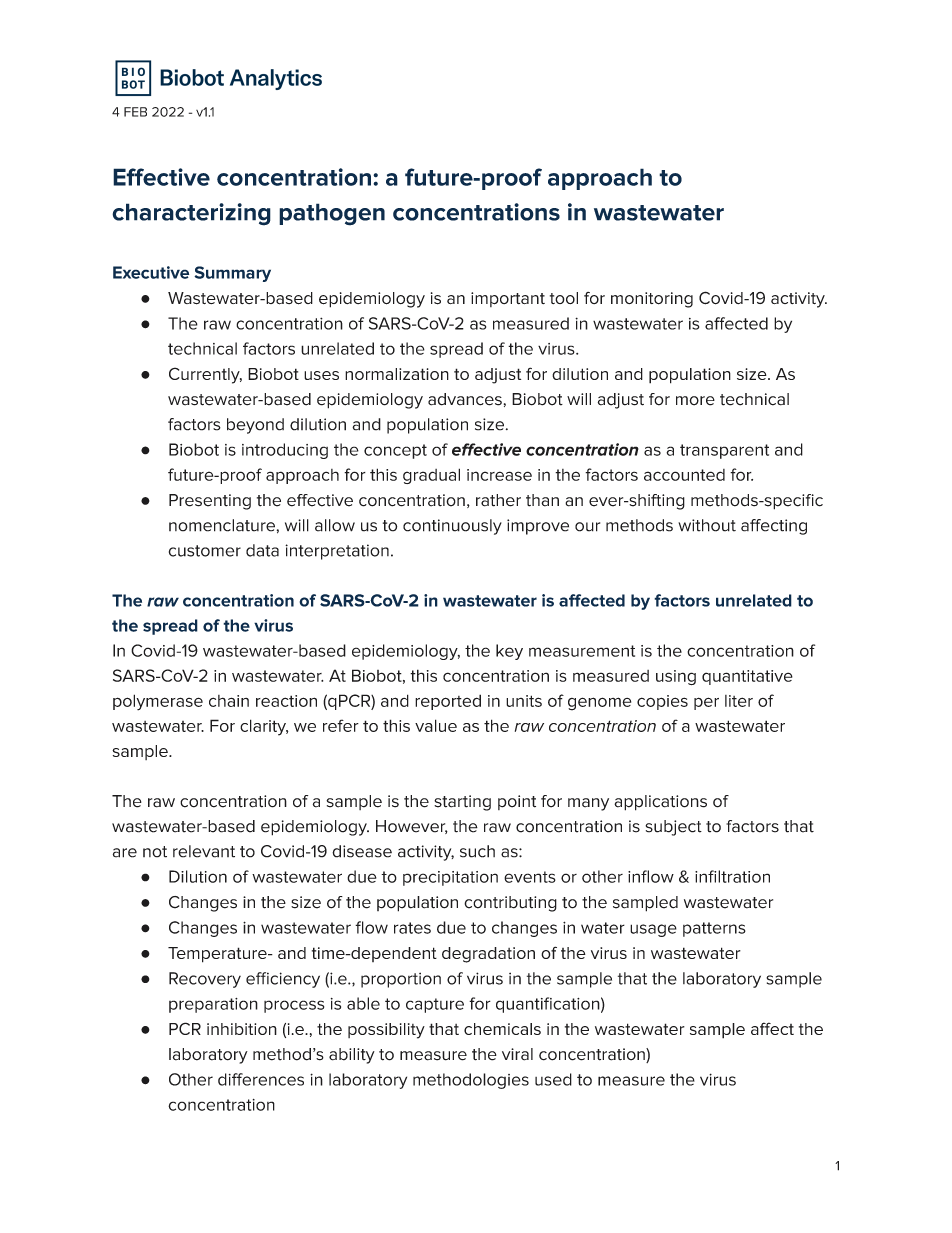 This image has height=1233, width=952. I want to click on capture, so click(435, 1005).
